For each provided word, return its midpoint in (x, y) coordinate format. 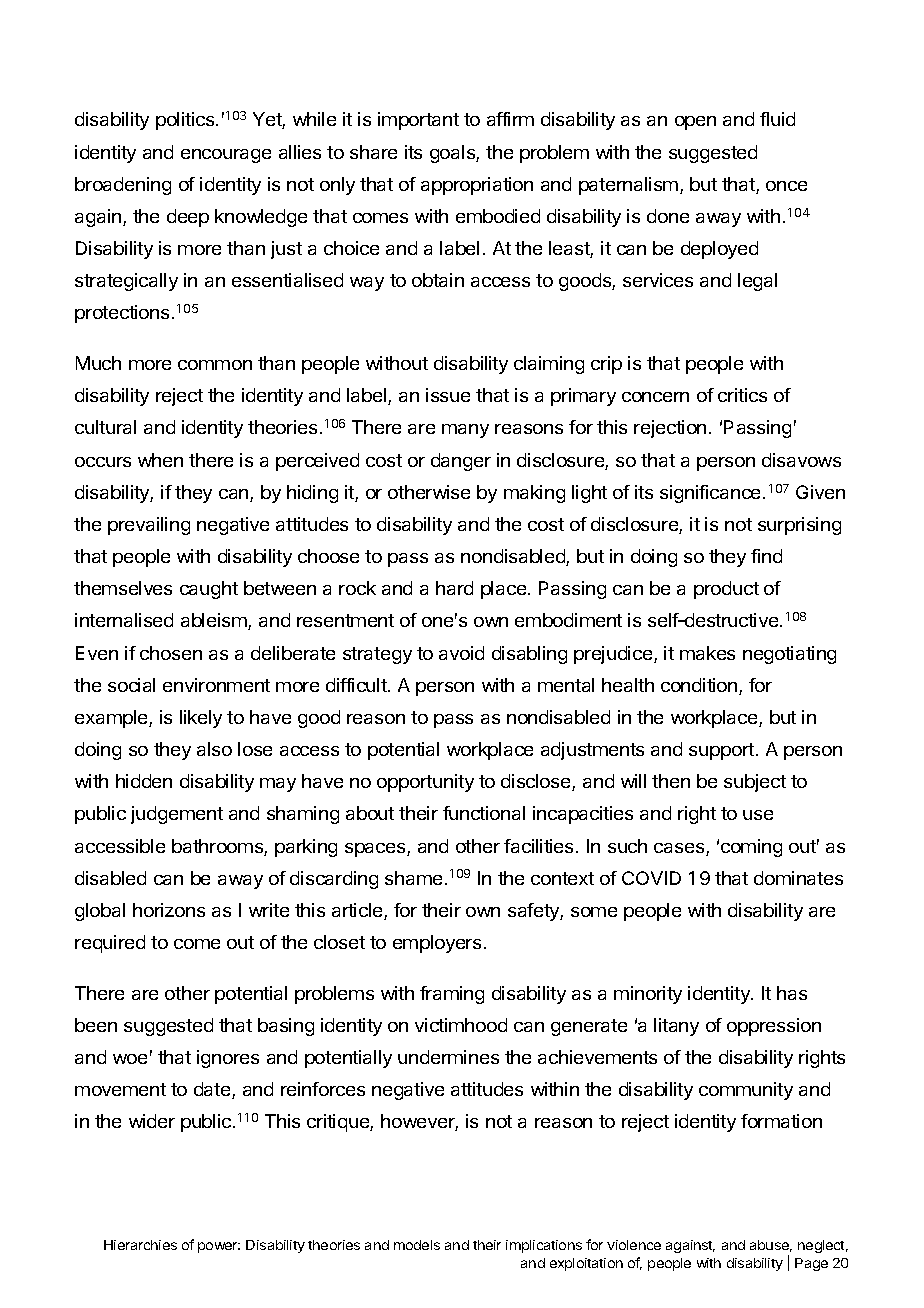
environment (216, 685)
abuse (771, 1246)
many (465, 431)
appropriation (477, 186)
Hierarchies (140, 1245)
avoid (461, 653)
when (160, 460)
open (695, 123)
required (110, 944)
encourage (226, 156)
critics (742, 395)
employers (437, 944)
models (417, 1245)
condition (700, 686)
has (792, 993)
